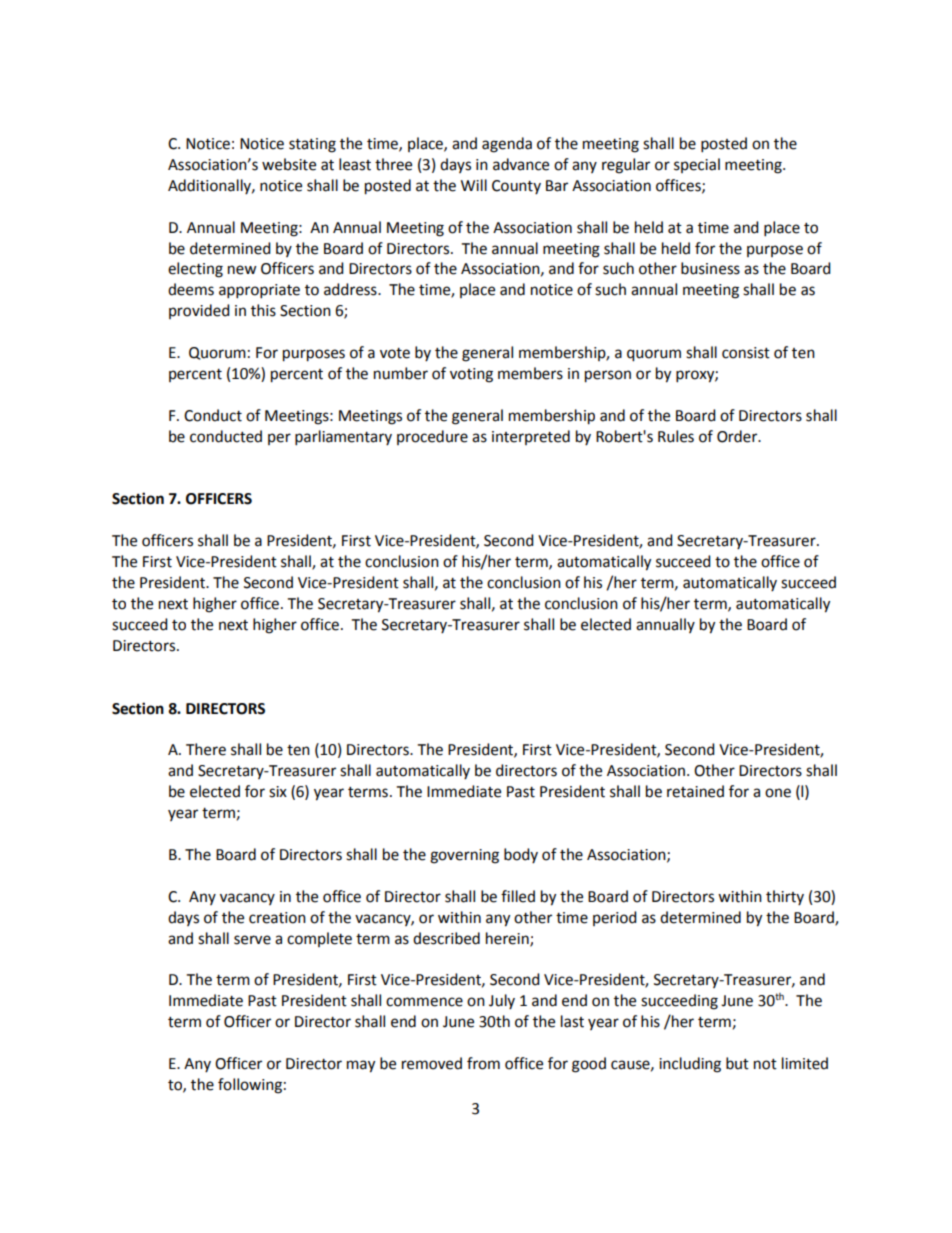 This page has height=1233, width=952. What do you see at coordinates (531, 437) in the page?
I see `interpreted` at bounding box center [531, 437].
